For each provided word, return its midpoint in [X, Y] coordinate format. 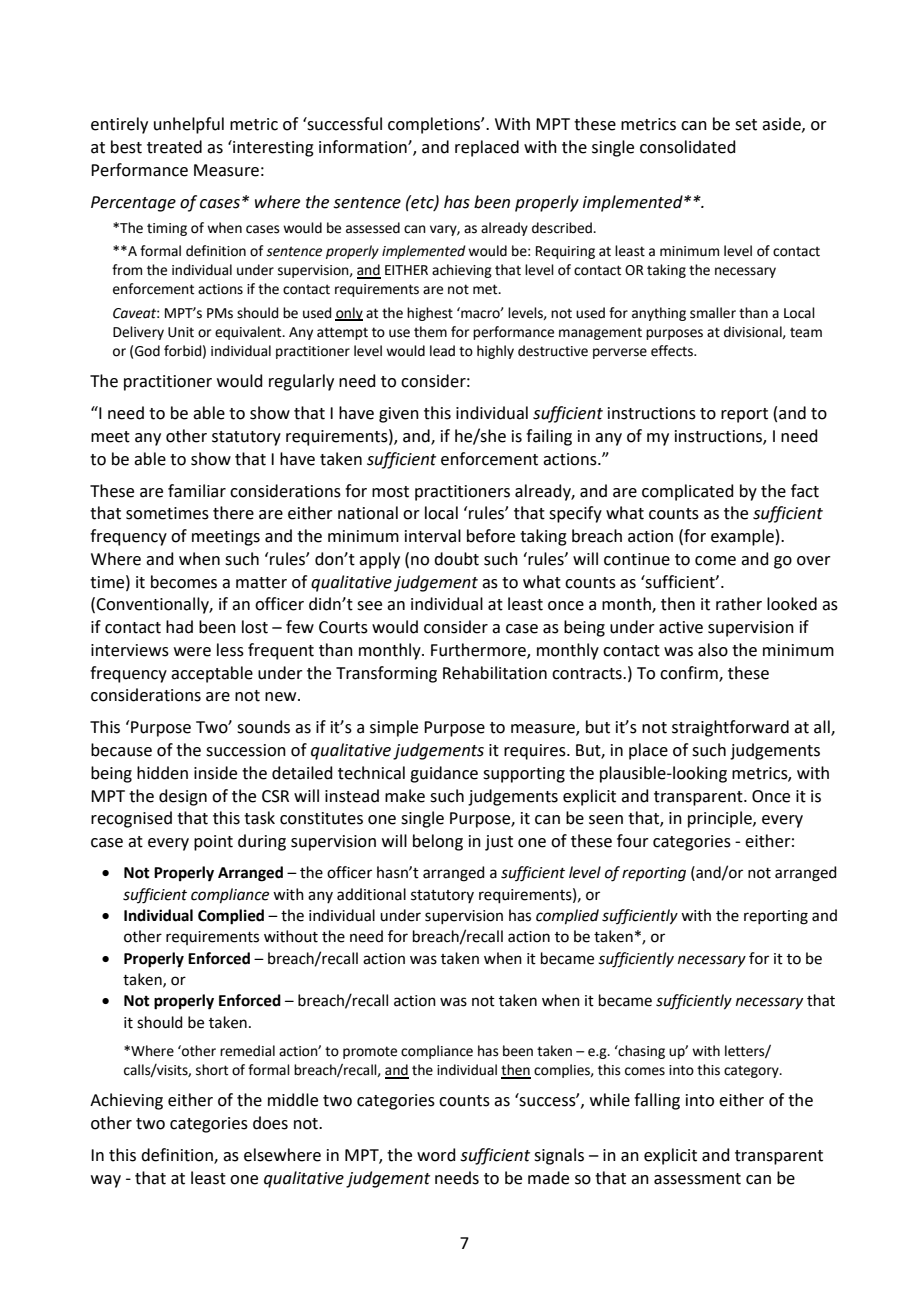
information [364, 147]
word [436, 1155]
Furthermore [479, 650]
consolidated [688, 147]
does [270, 1123]
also [713, 650]
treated [174, 147]
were [192, 652]
